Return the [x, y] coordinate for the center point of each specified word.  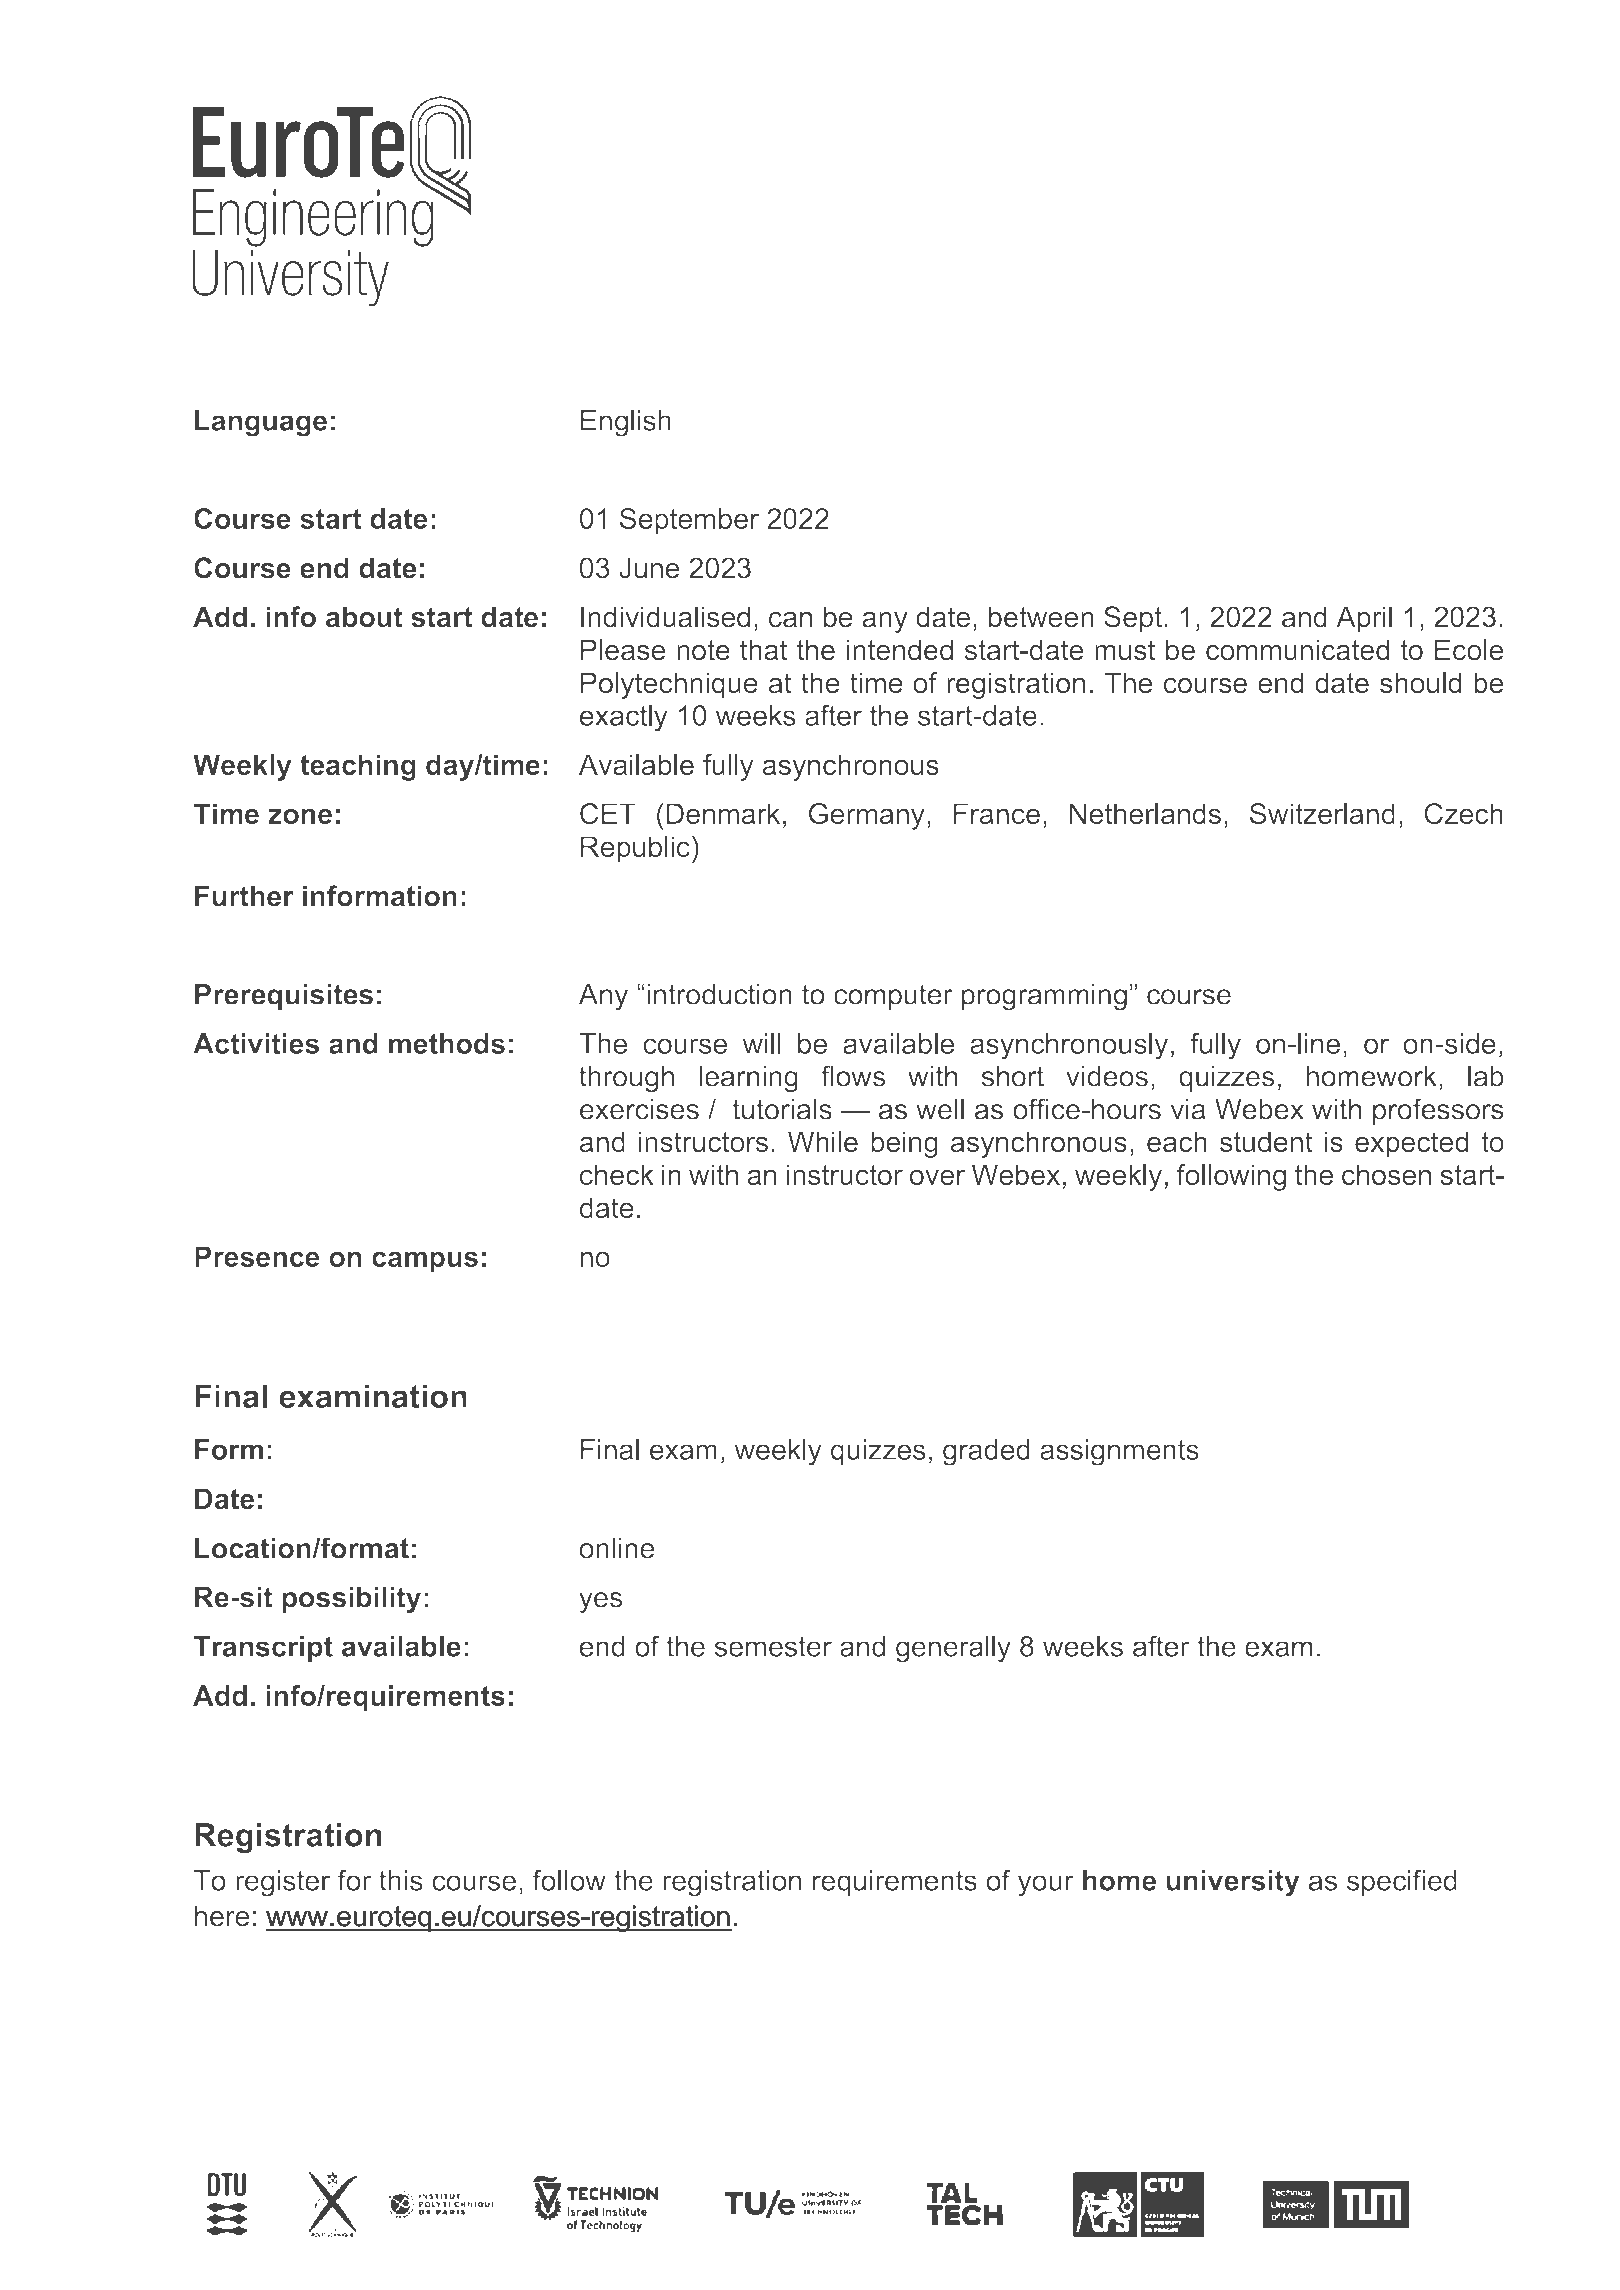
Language [261, 423]
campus [425, 1262]
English [626, 423]
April [1364, 619]
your [1046, 1886]
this [401, 1880]
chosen [1386, 1174]
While [823, 1141]
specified [1402, 1882]
